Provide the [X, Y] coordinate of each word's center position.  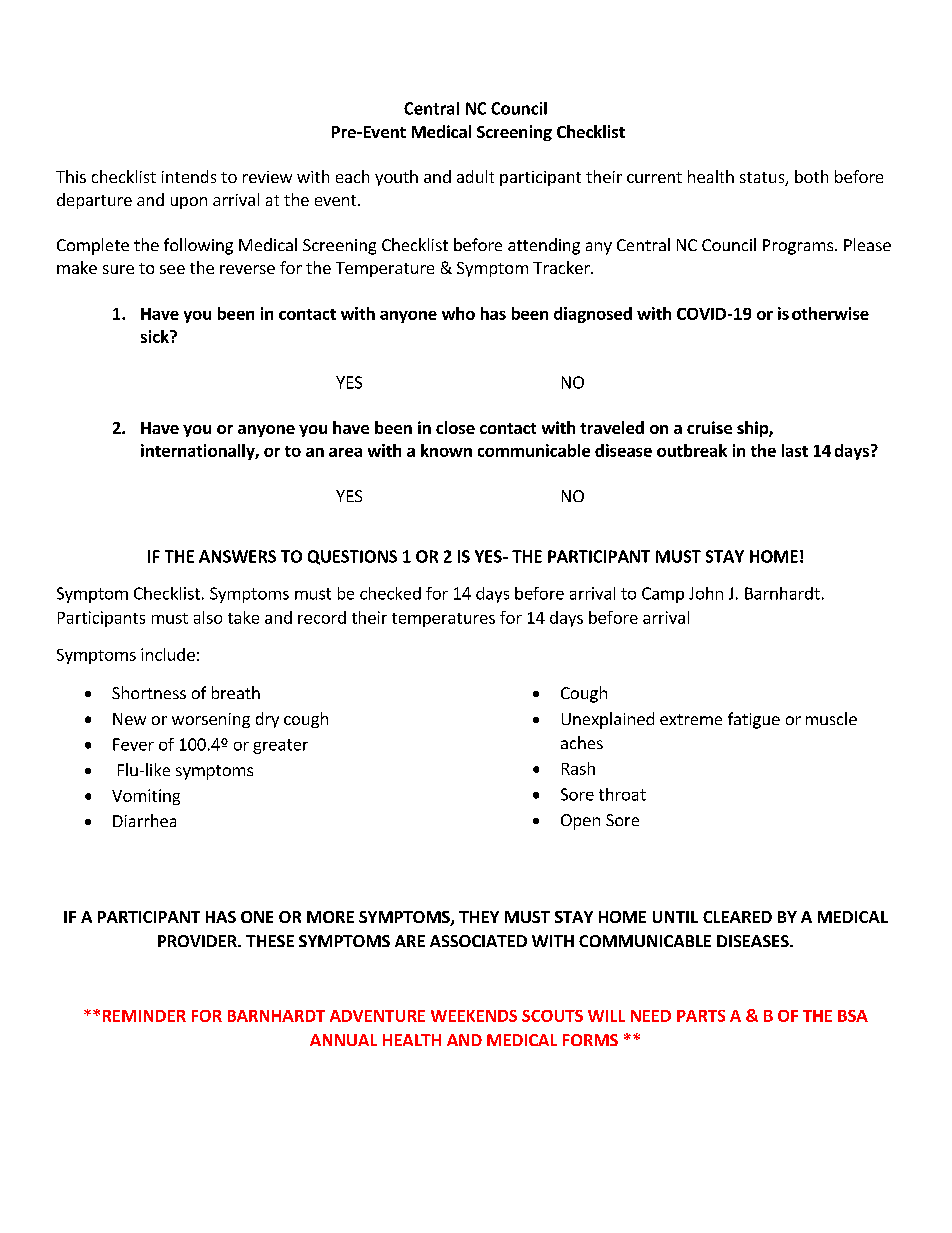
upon [189, 203]
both [811, 176]
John [706, 593]
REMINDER [144, 1016]
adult [475, 176]
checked [390, 593]
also [208, 617]
